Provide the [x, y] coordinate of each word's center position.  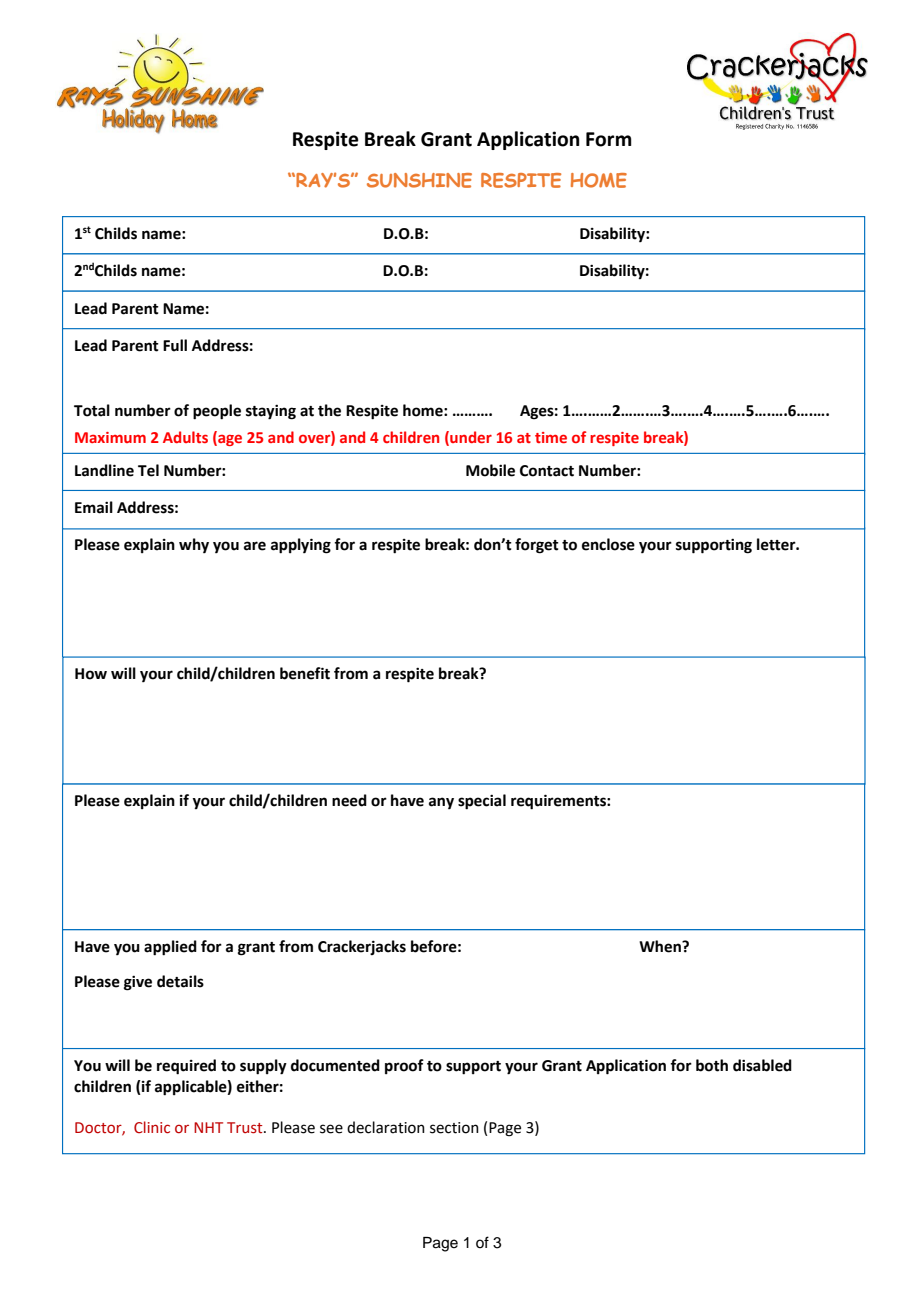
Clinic [152, 1127]
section [454, 1128]
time [551, 437]
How [91, 674]
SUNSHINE [419, 180]
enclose [608, 544]
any [441, 803]
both [712, 1065]
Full [175, 345]
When [661, 946]
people [217, 412]
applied [170, 948]
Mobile [490, 470]
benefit [305, 673]
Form [609, 139]
